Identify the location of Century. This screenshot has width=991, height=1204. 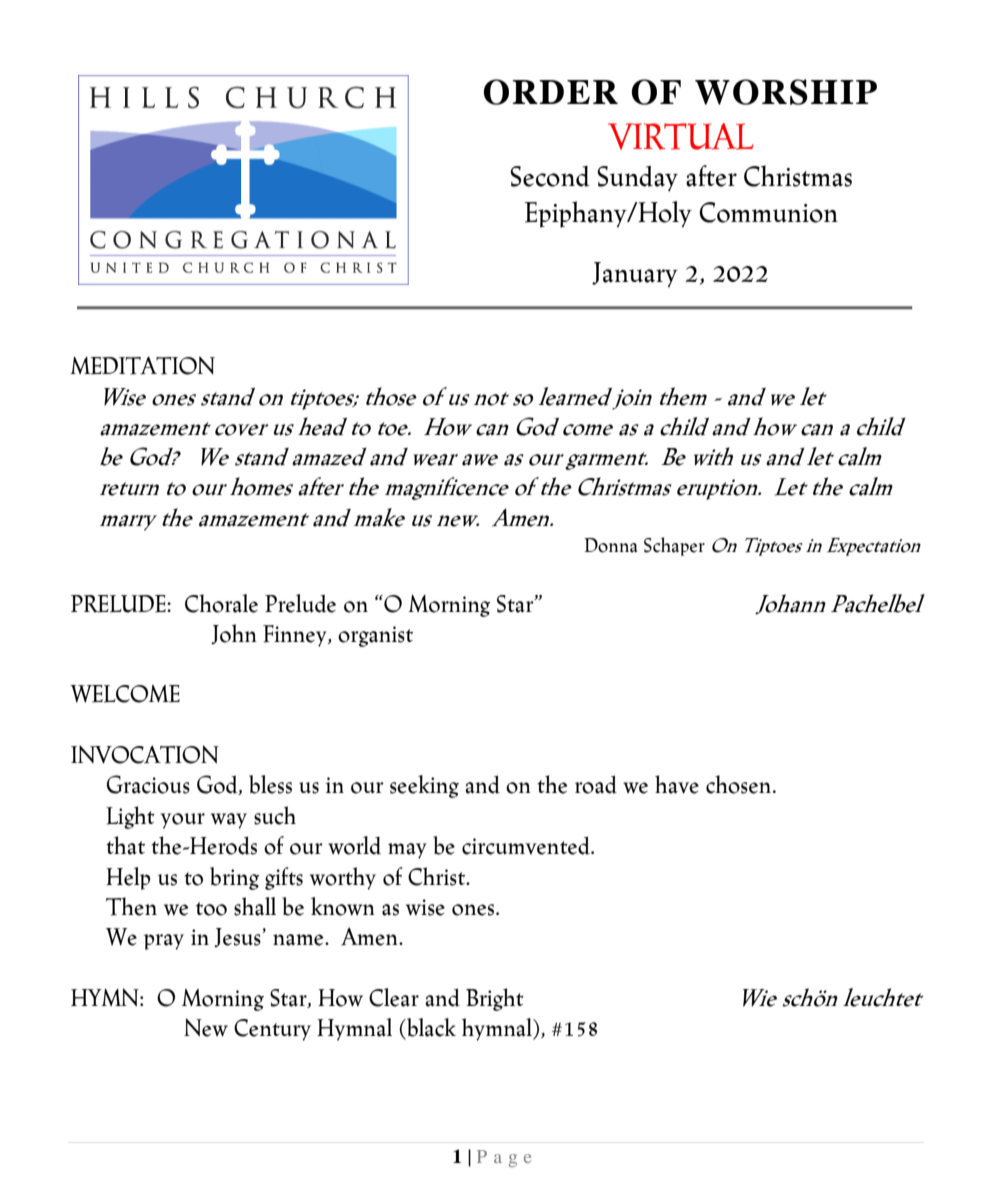
(272, 1030).
